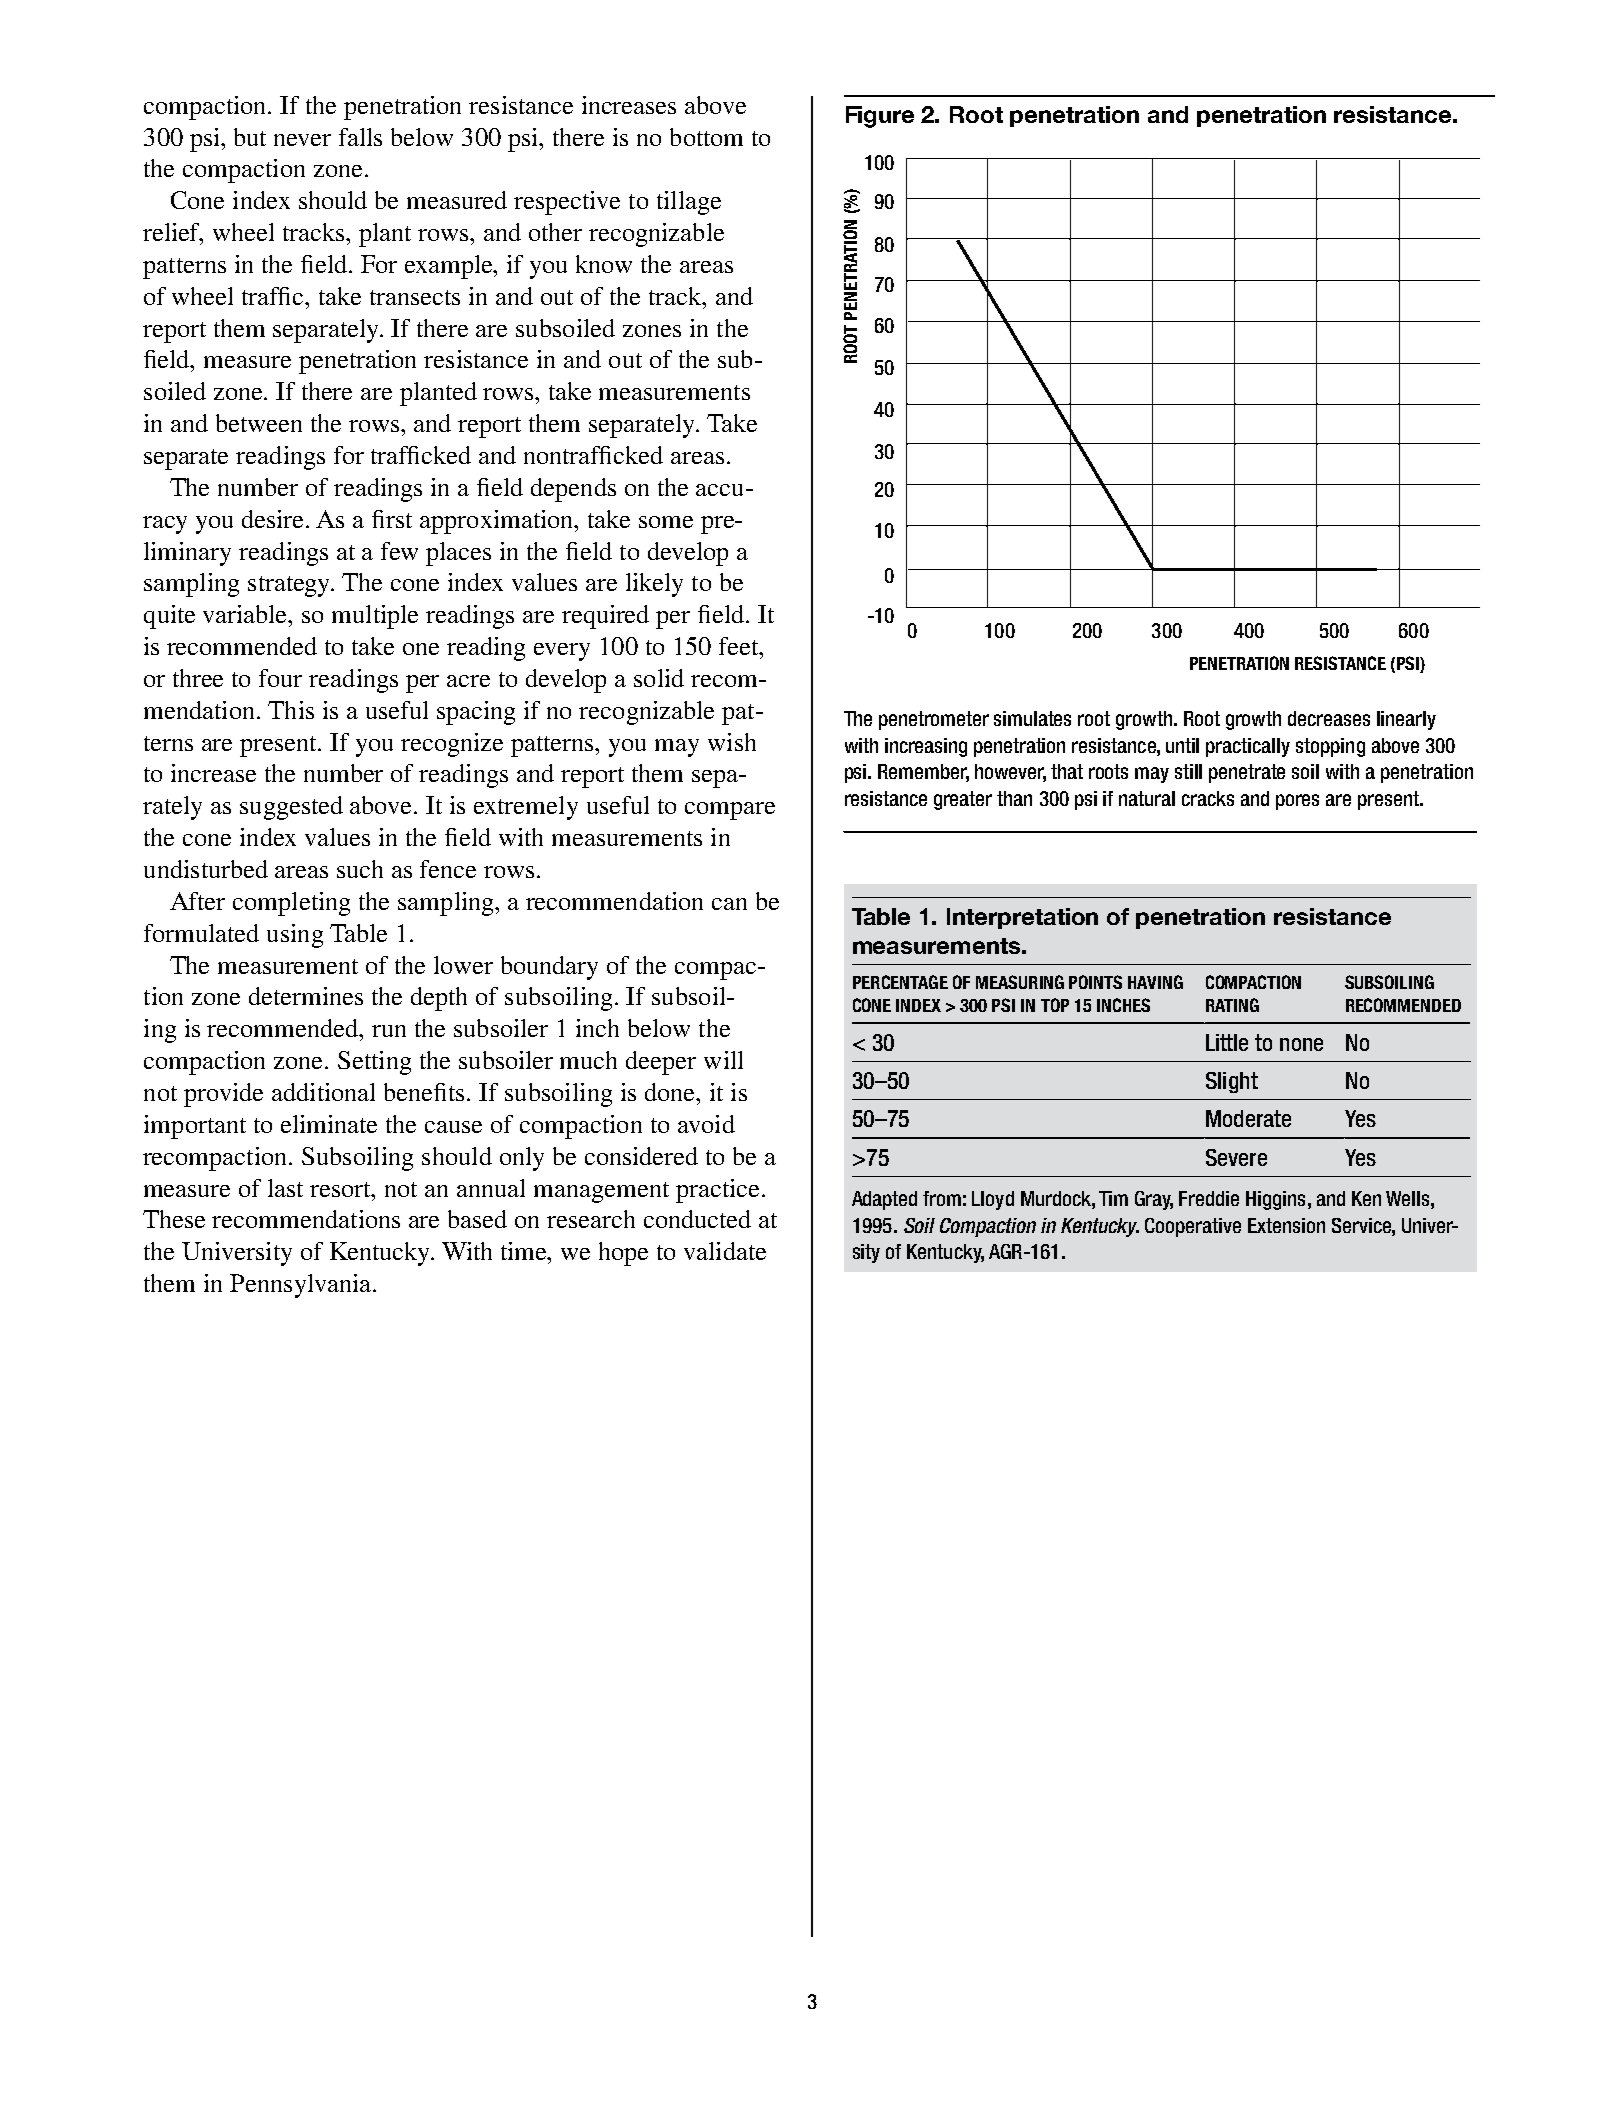 The image size is (1624, 2102). I want to click on Pennsylvania, so click(302, 1286).
